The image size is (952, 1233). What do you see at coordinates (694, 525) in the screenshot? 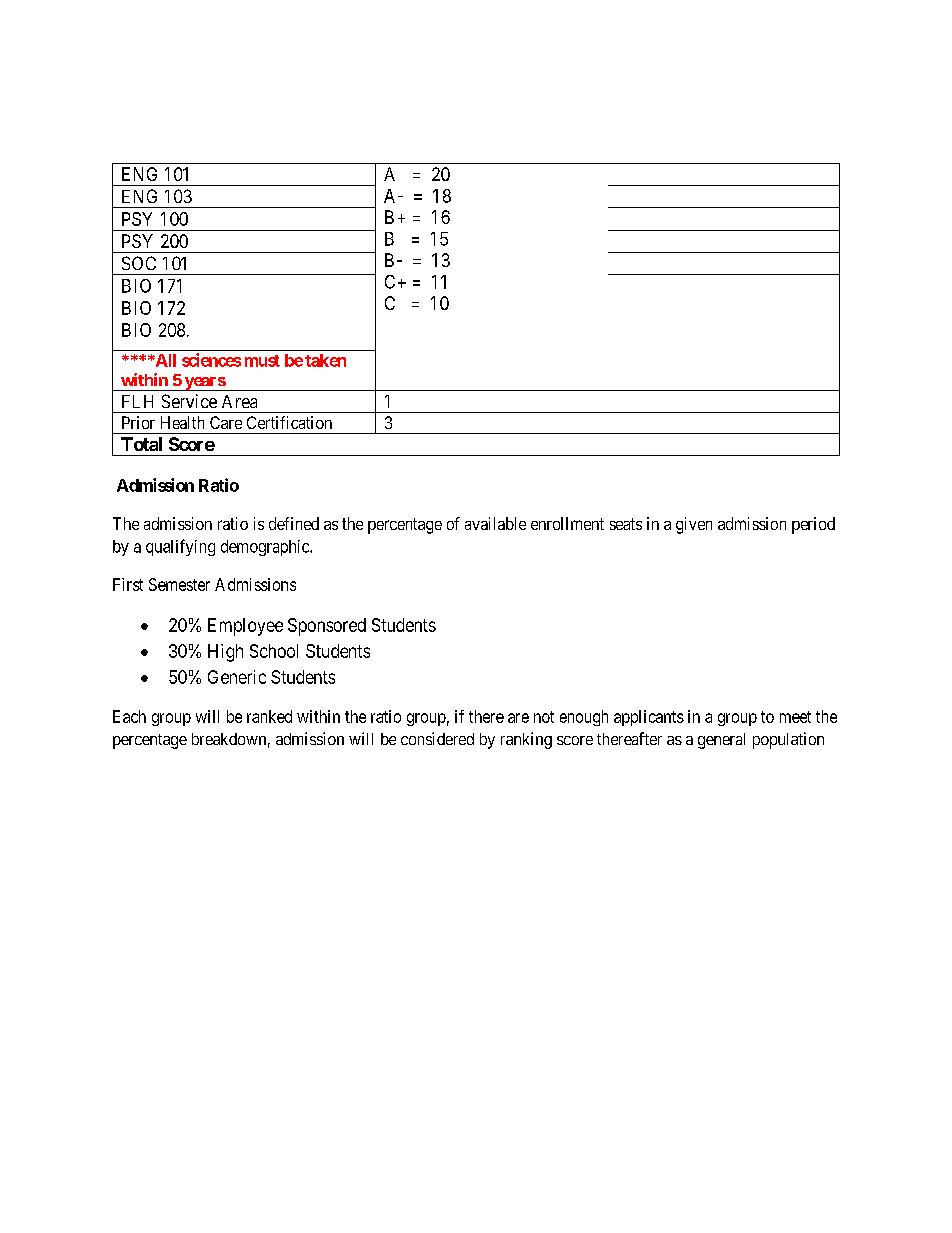
I see `given` at bounding box center [694, 525].
